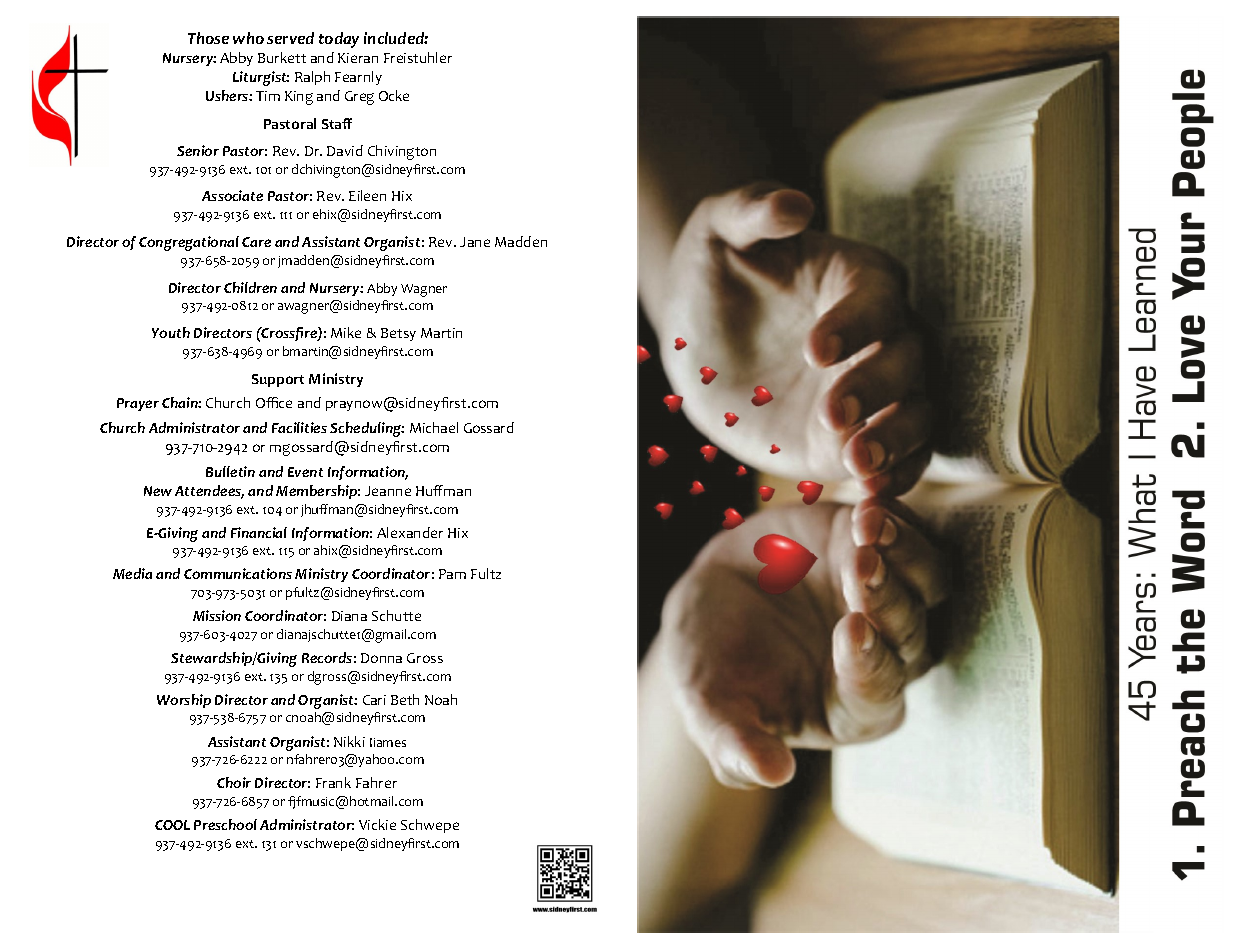 This page has width=1233, height=952. Describe the element at coordinates (172, 825) in the page. I see `COOL` at that location.
